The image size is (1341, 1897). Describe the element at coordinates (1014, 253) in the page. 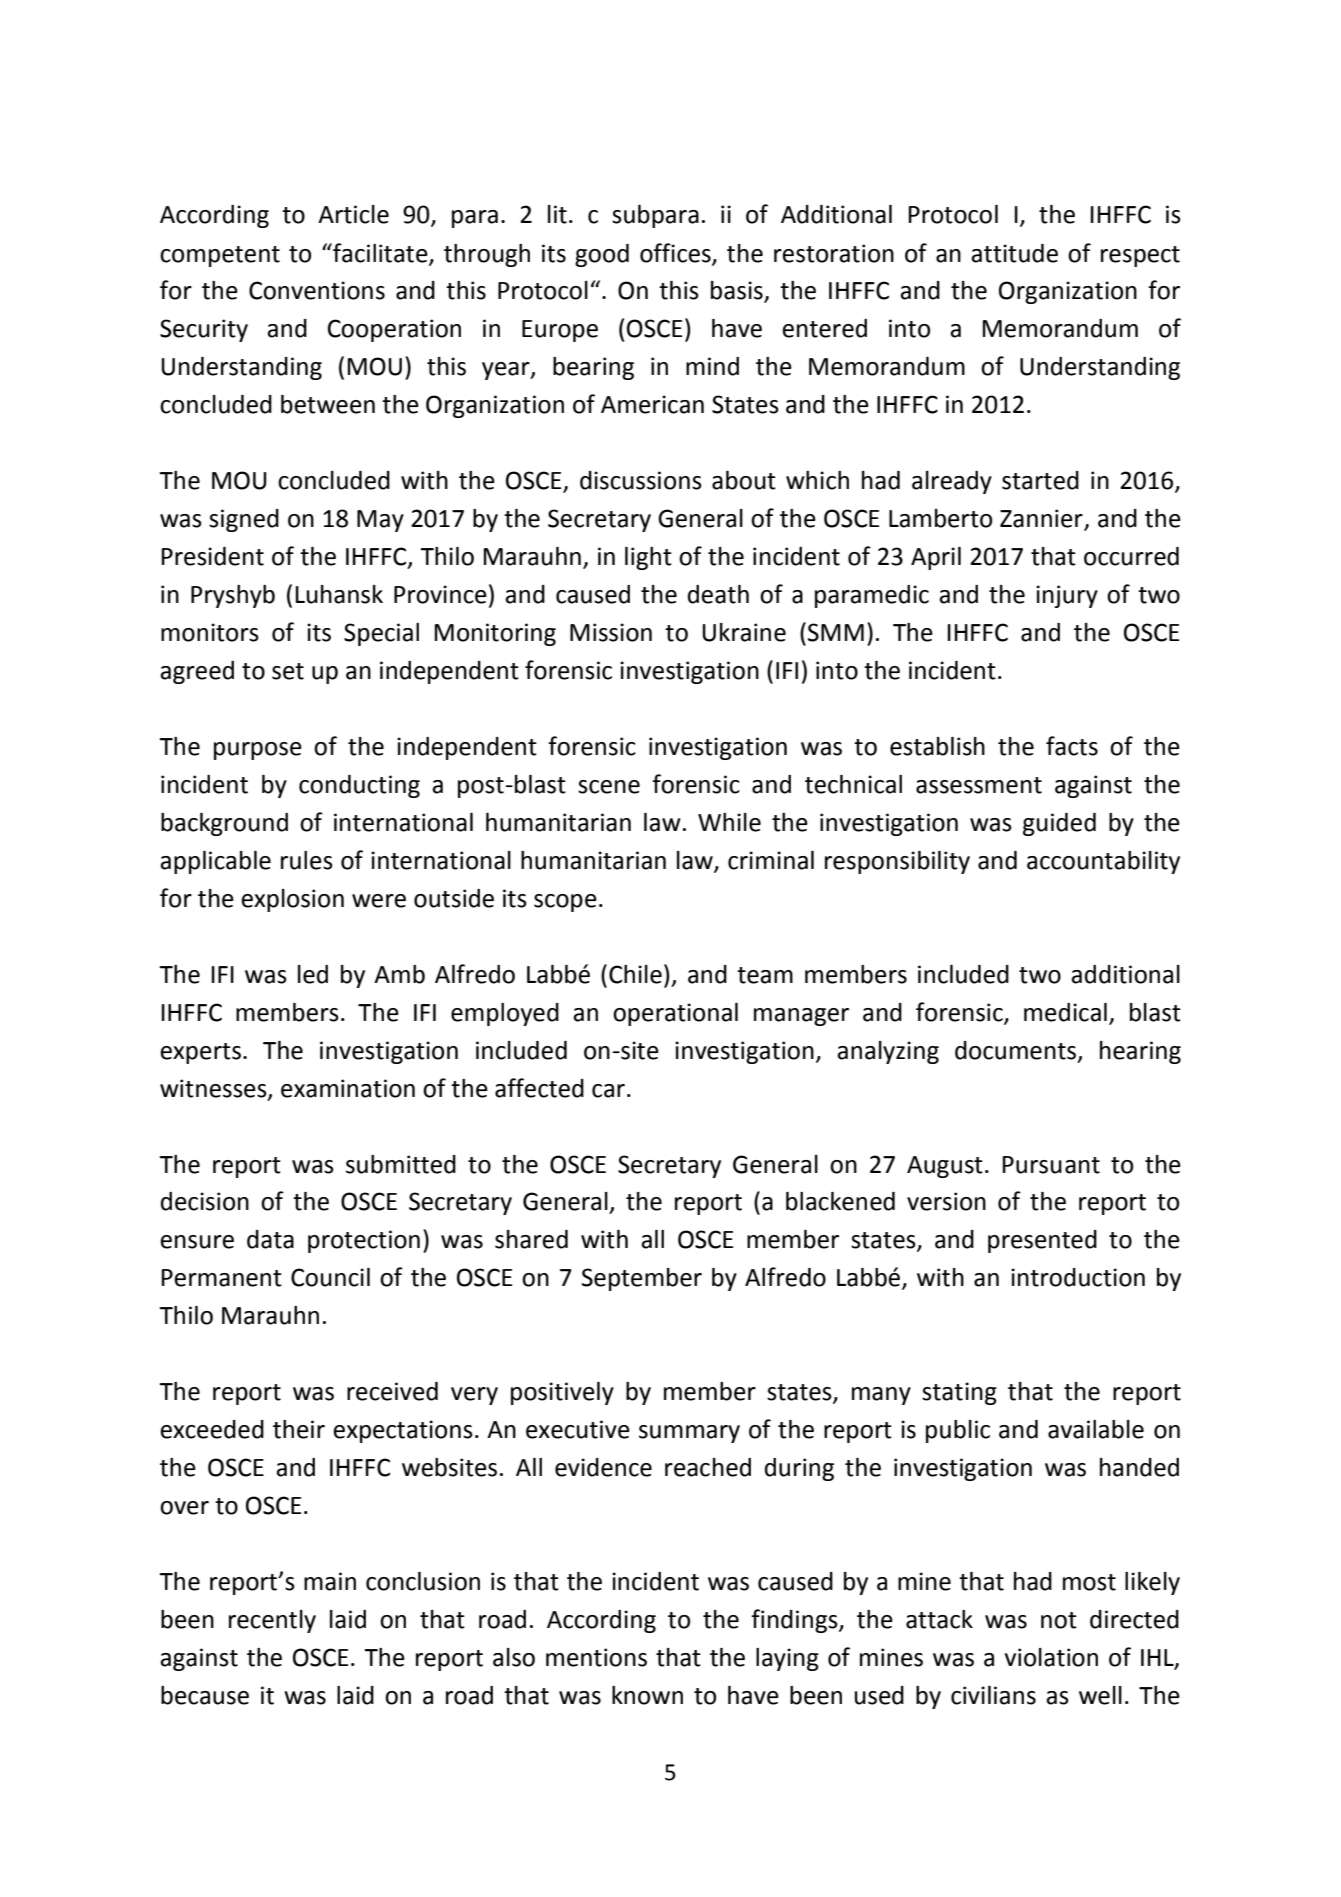

I see `attitude` at that location.
